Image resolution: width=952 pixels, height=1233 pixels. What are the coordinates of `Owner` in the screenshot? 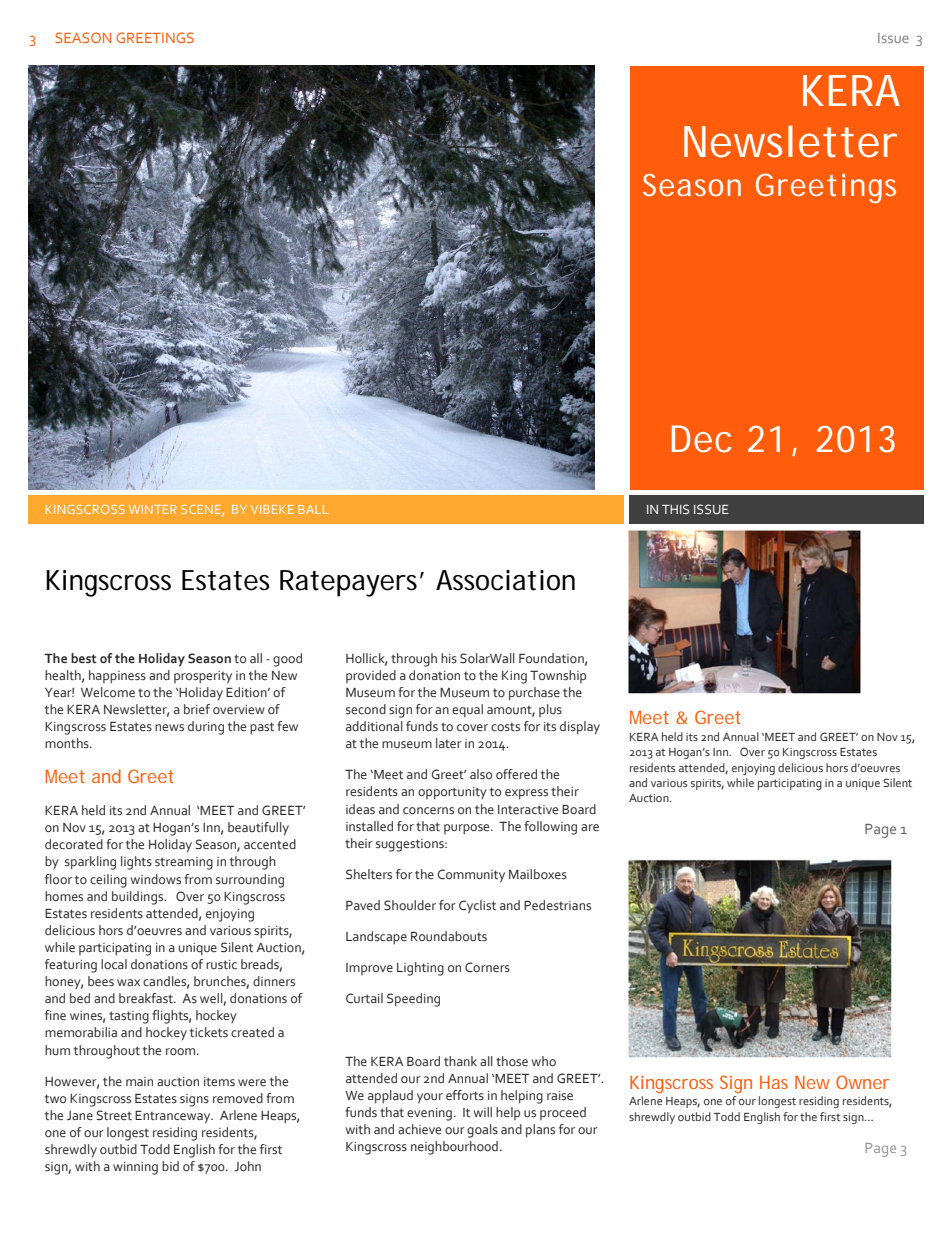 It's located at (862, 1082).
